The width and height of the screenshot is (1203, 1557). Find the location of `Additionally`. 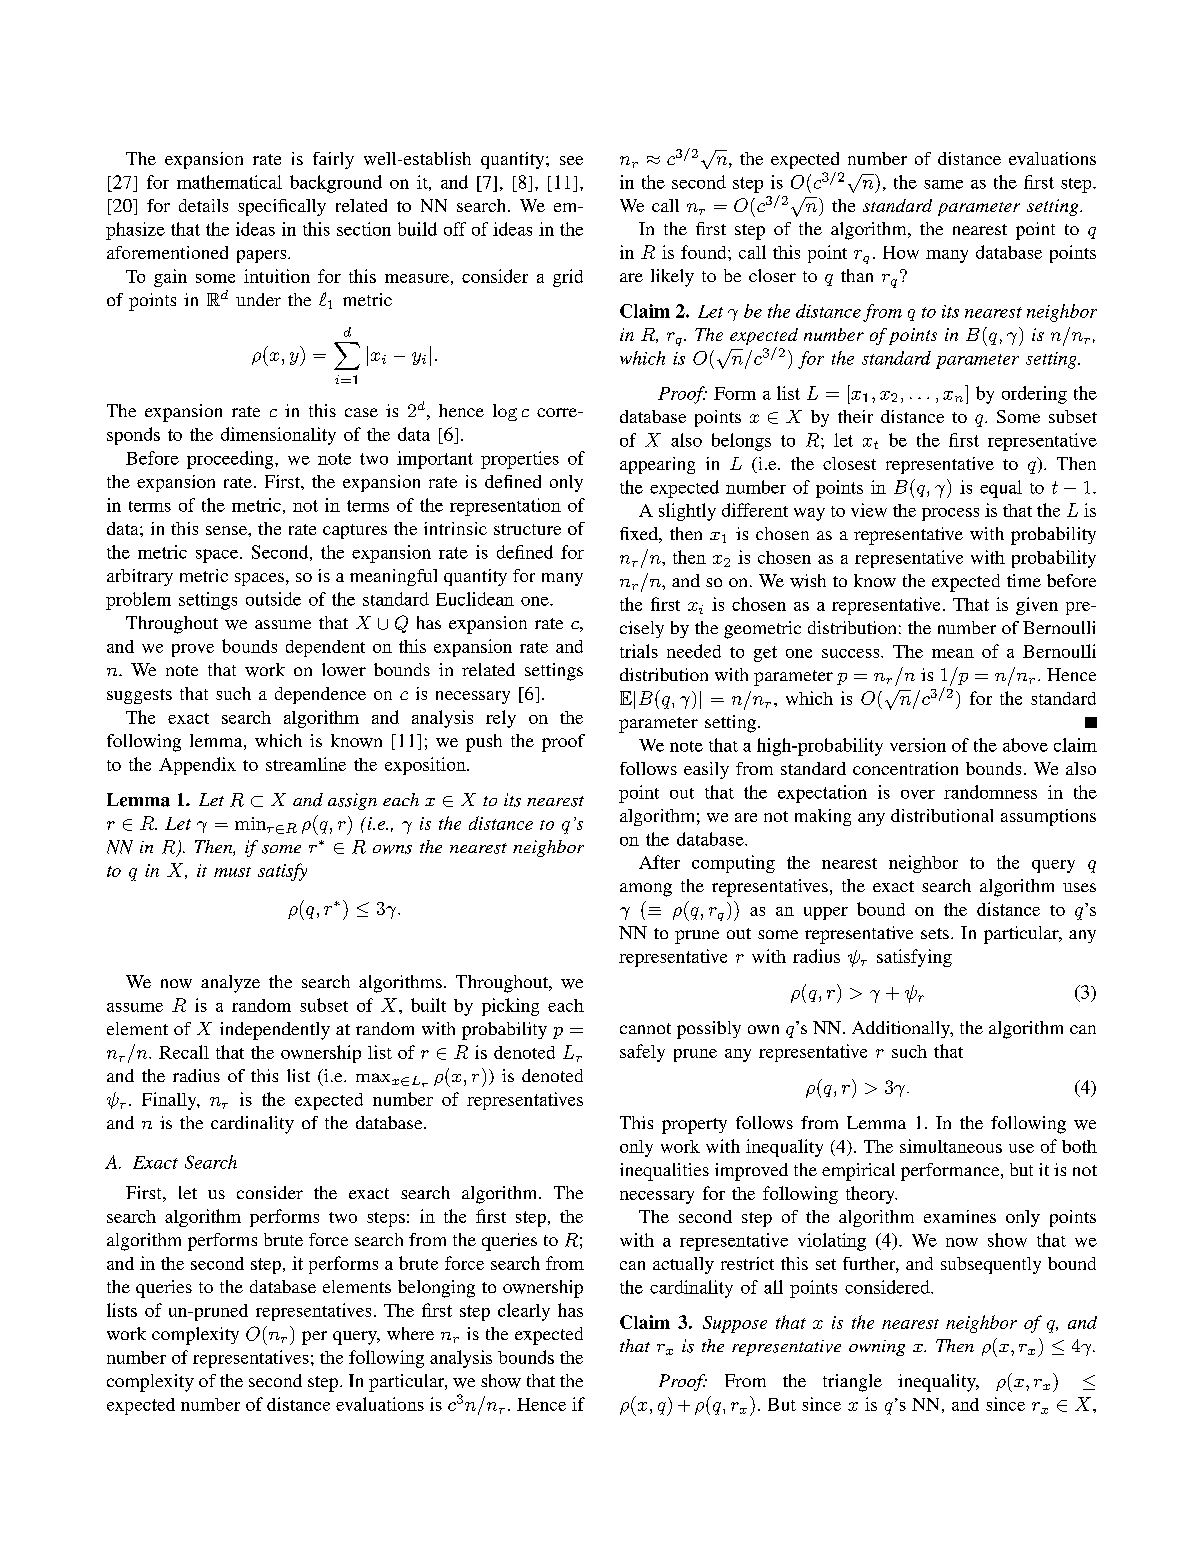

Additionally is located at coordinates (902, 1029).
